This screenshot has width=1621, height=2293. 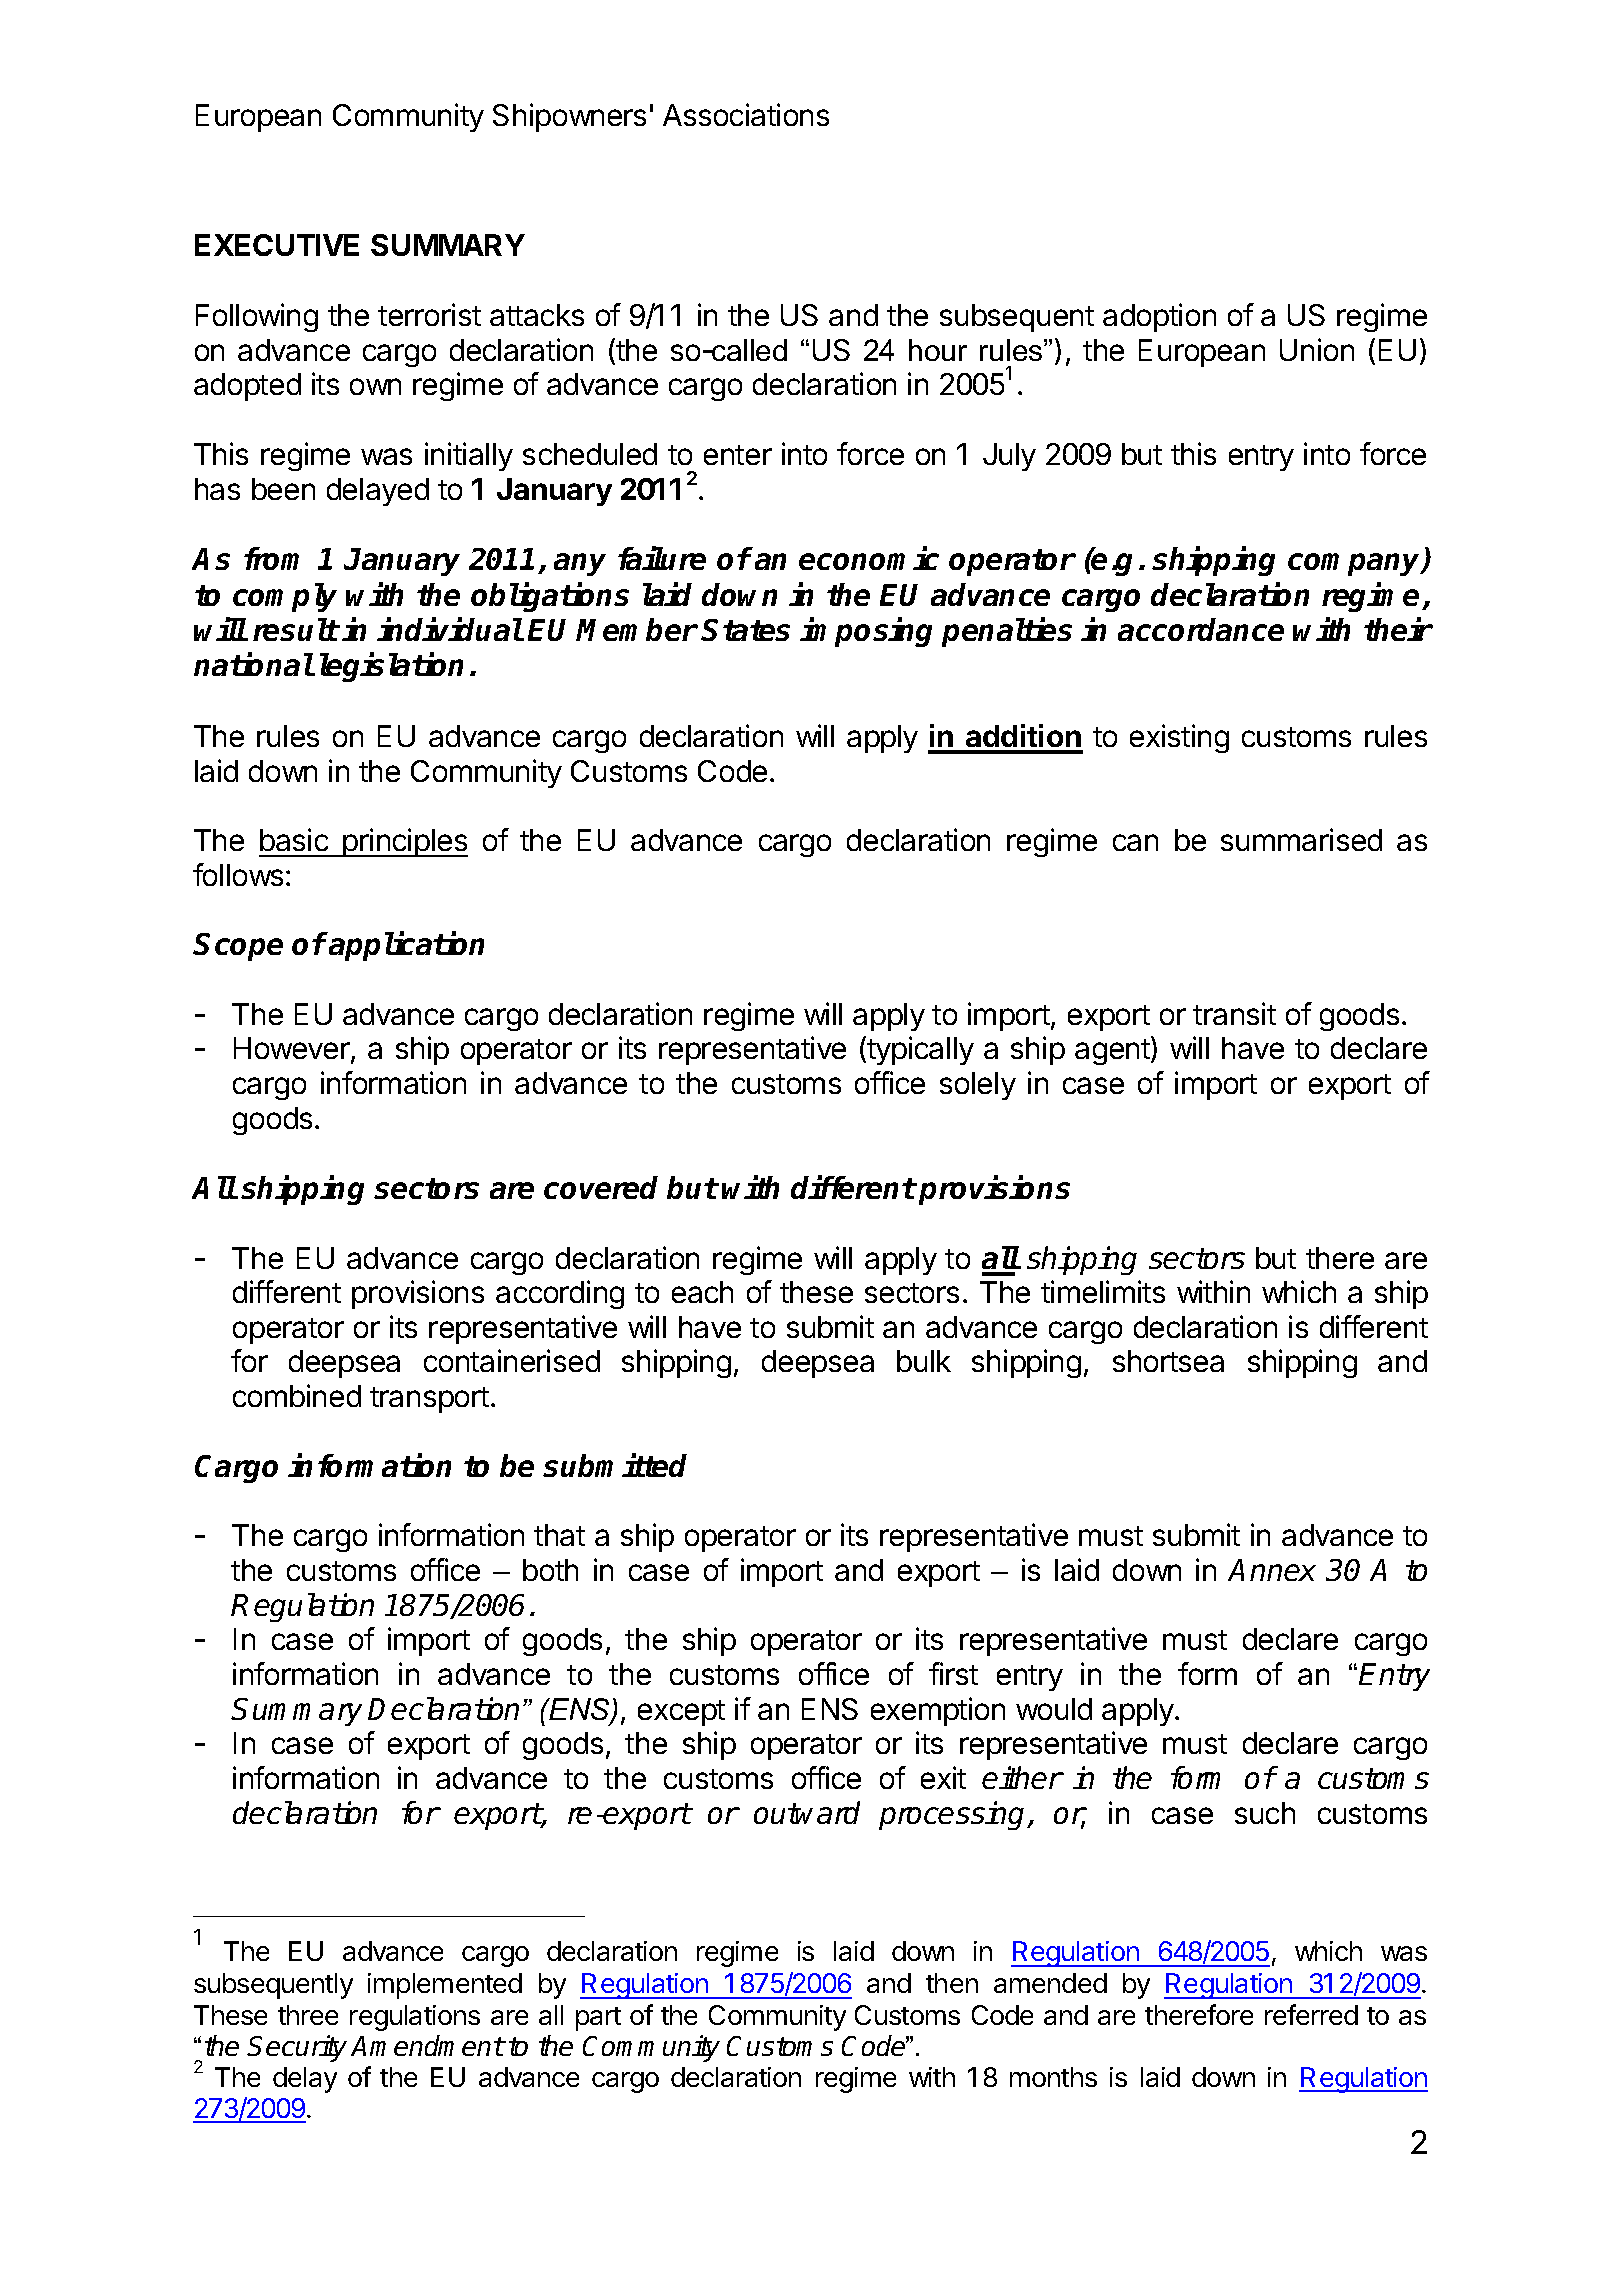 What do you see at coordinates (1159, 317) in the screenshot?
I see `adoption` at bounding box center [1159, 317].
